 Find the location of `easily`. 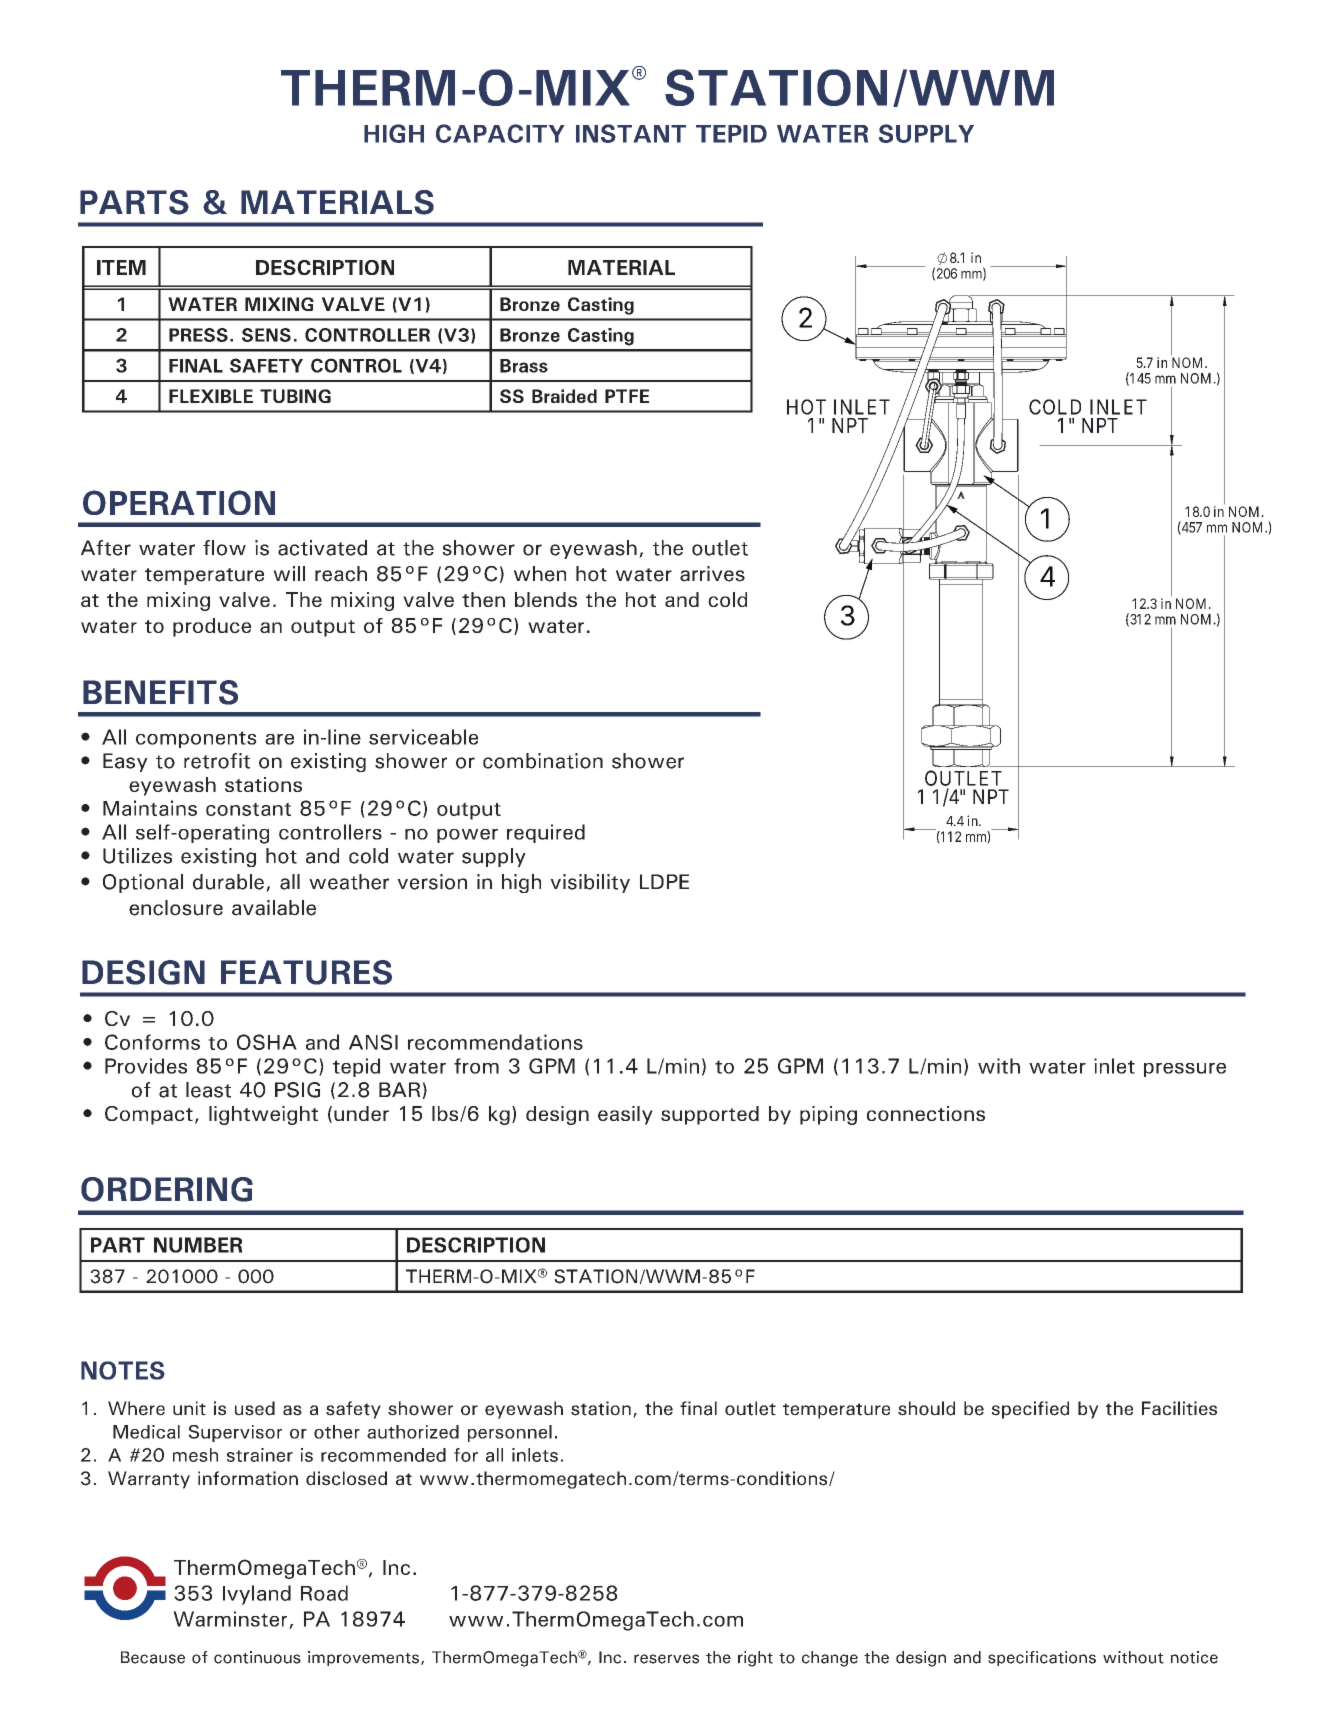

easily is located at coordinates (625, 1115).
